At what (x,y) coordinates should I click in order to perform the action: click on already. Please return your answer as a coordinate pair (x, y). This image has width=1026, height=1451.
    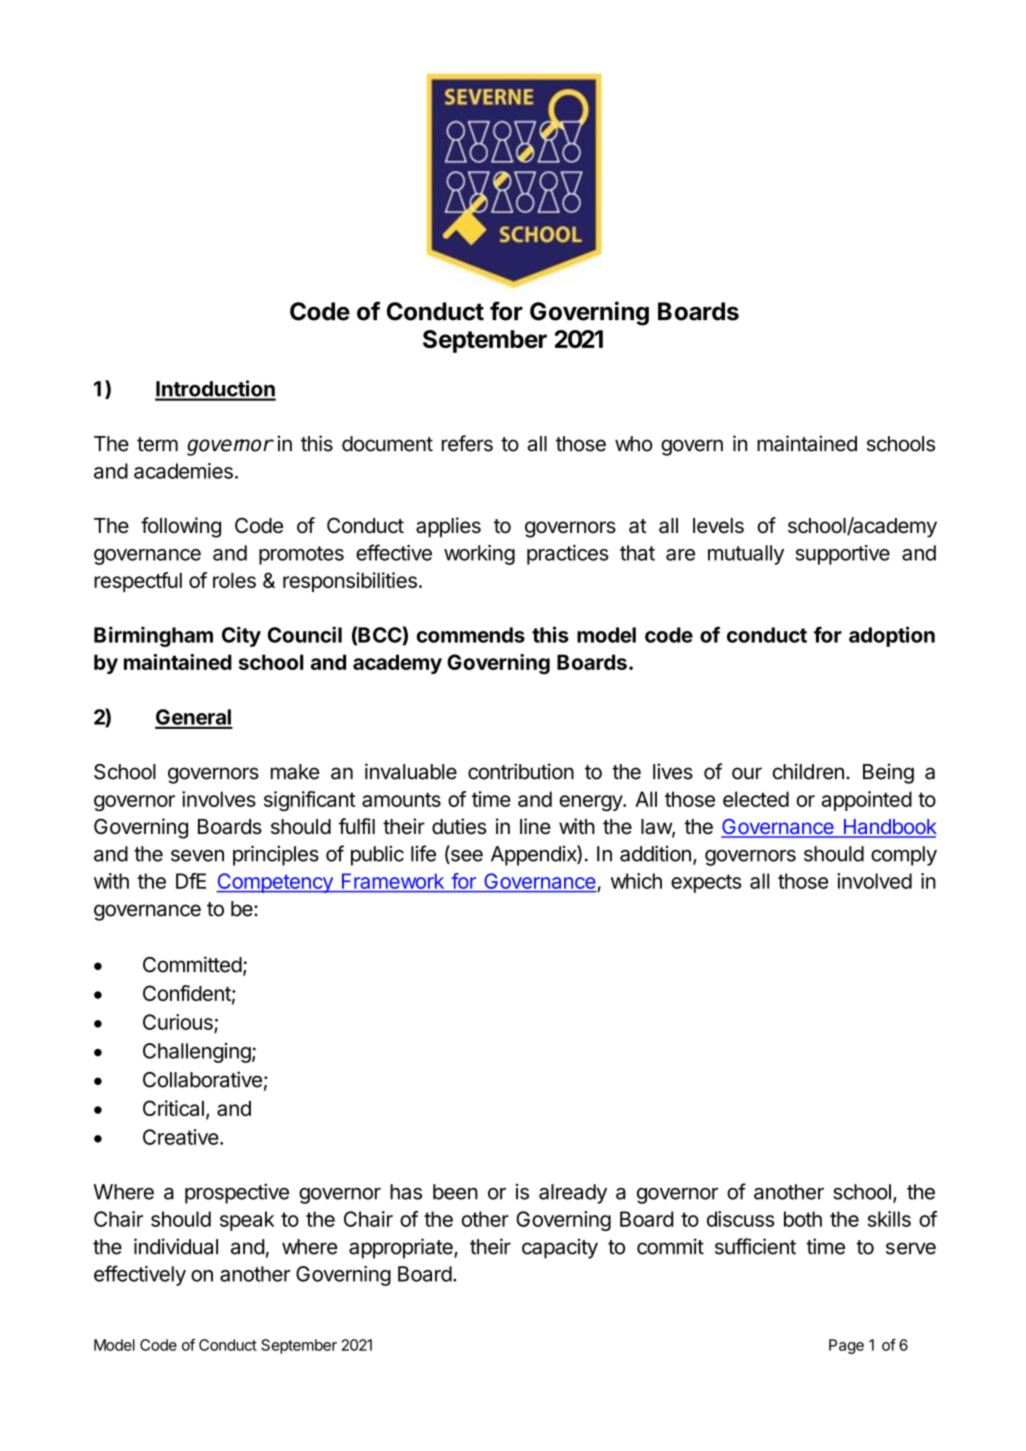
    Looking at the image, I should click on (573, 1194).
